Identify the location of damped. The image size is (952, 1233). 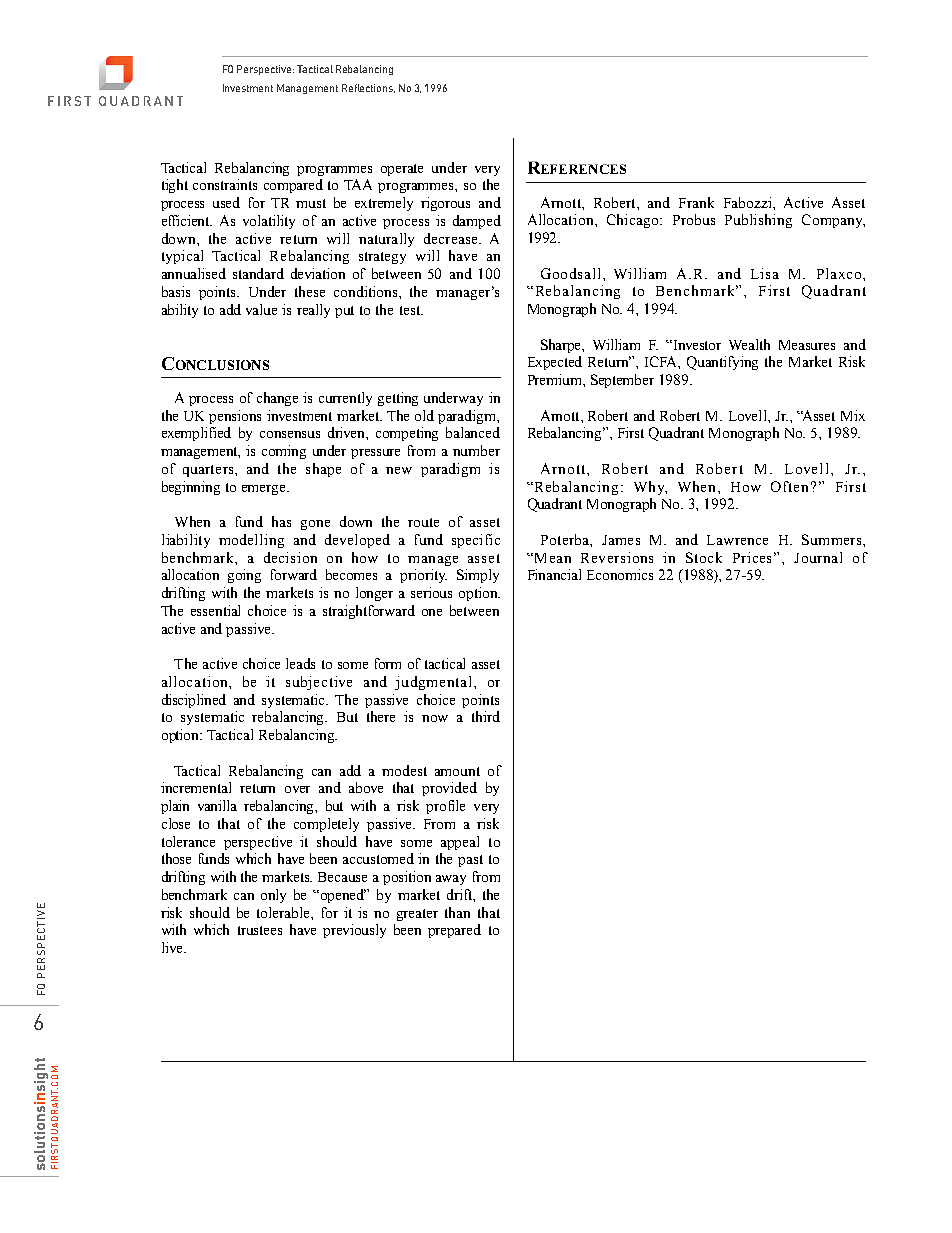
(477, 222).
